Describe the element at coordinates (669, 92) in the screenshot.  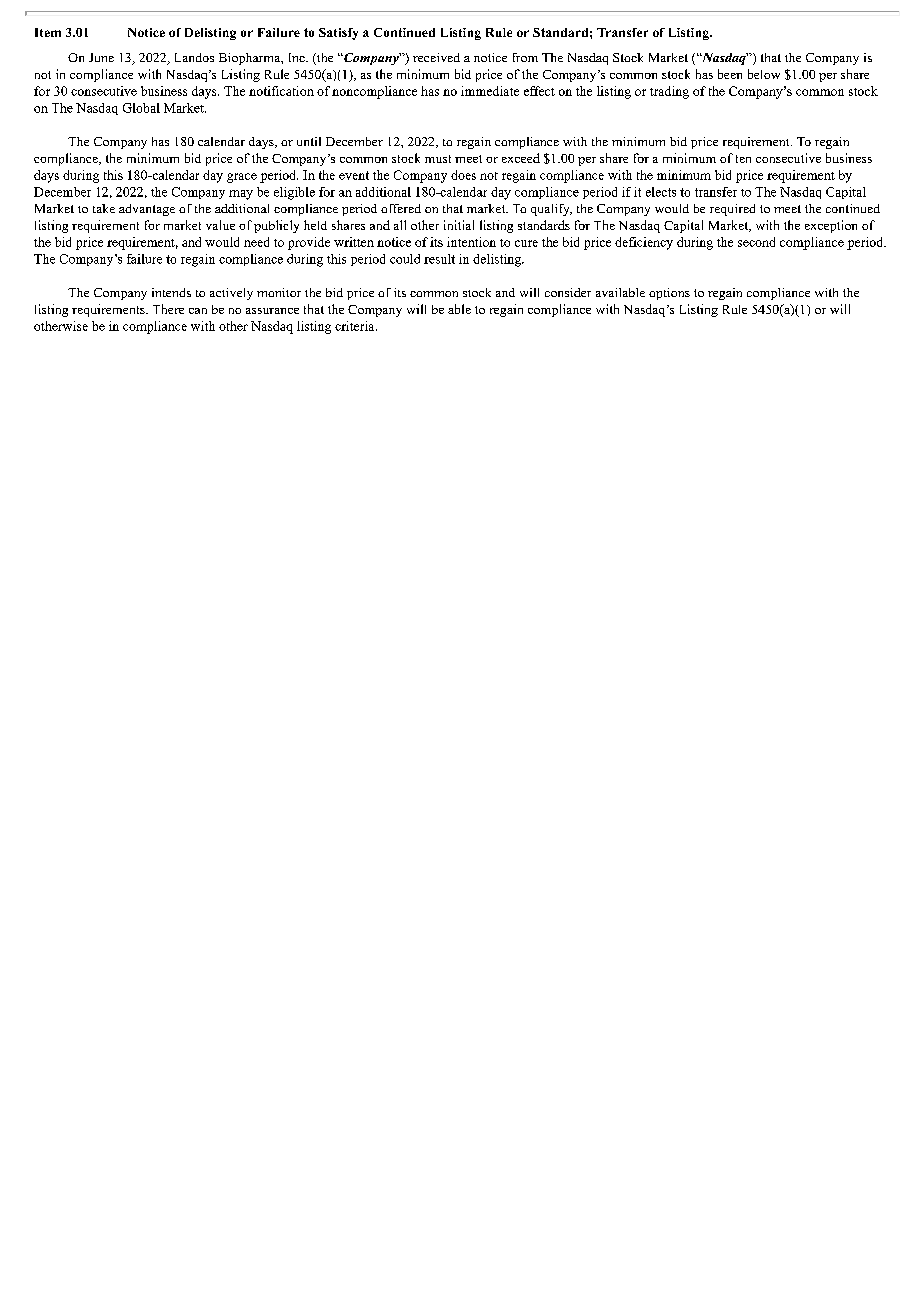
I see `trading` at that location.
